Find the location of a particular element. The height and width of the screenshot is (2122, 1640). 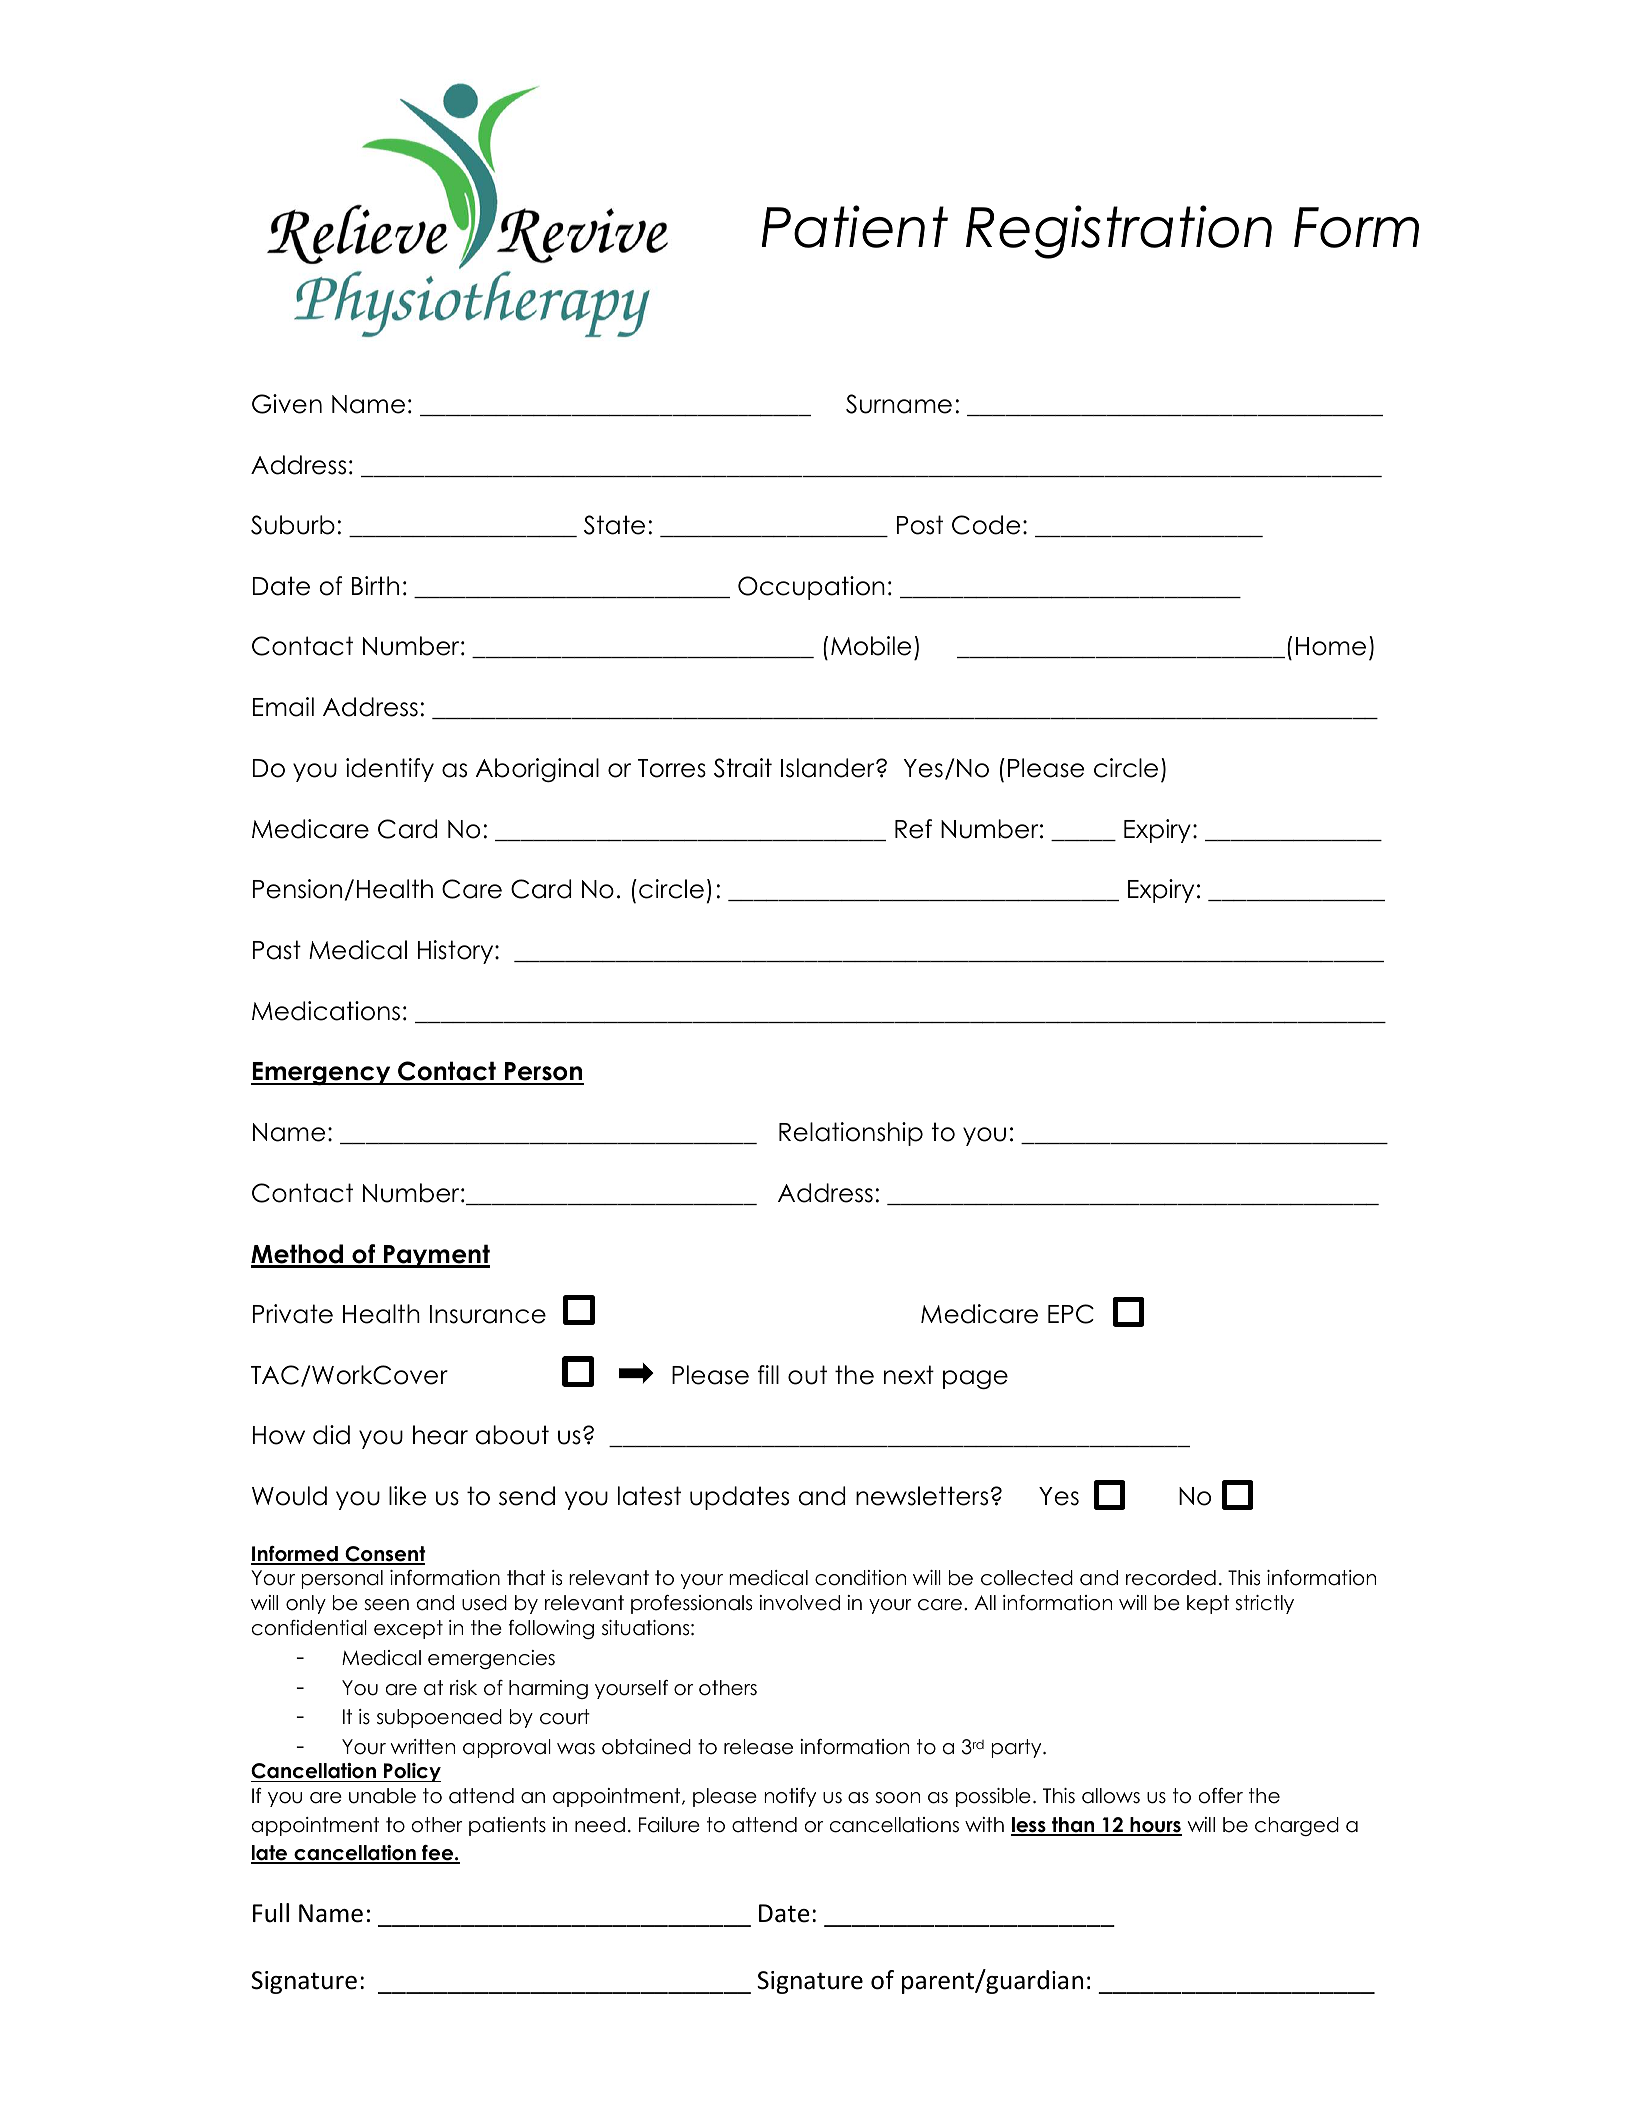

Relationship is located at coordinates (851, 1134).
